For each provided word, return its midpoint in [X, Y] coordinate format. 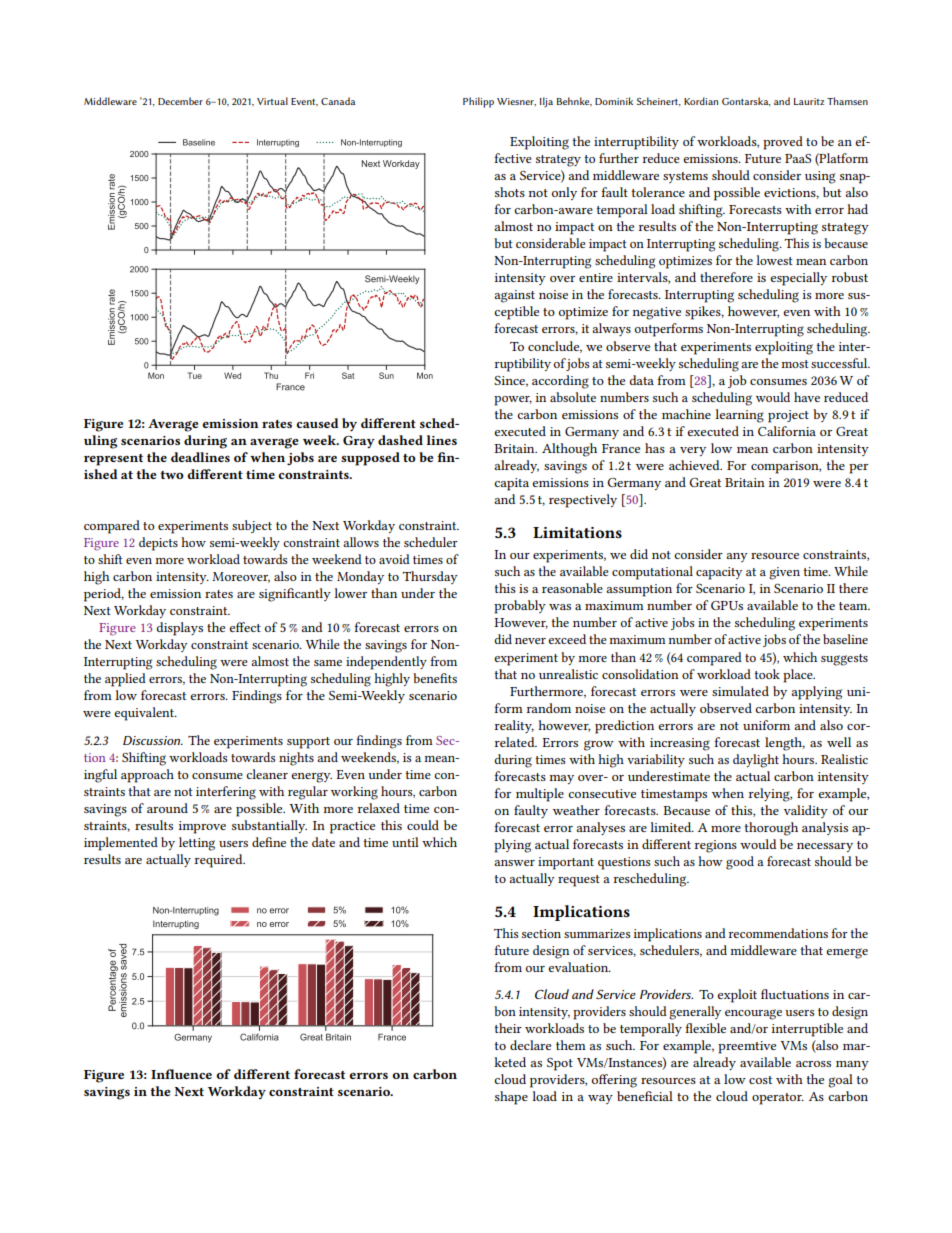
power [513, 401]
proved [783, 143]
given [784, 573]
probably [520, 607]
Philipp [478, 102]
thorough [771, 829]
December [180, 101]
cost [760, 1080]
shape [511, 1098]
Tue [195, 375]
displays [180, 629]
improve [202, 827]
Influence [181, 1074]
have [807, 397]
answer [514, 863]
